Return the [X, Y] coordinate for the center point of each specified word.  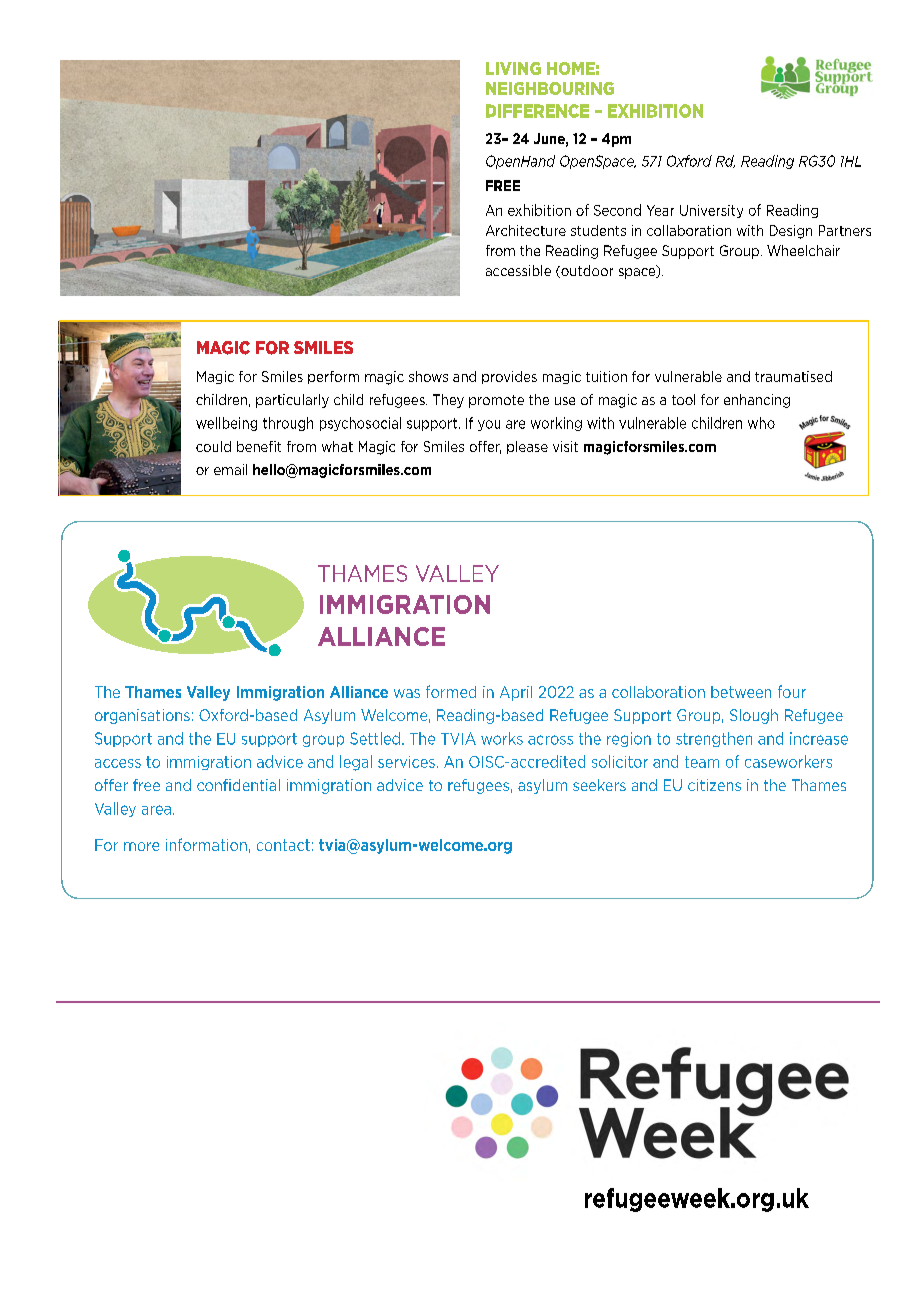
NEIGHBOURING [550, 88]
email [230, 469]
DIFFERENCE [537, 111]
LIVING [513, 68]
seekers [599, 785]
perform [333, 377]
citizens [714, 785]
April [516, 693]
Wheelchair [803, 250]
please [527, 447]
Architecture [526, 230]
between [741, 692]
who [761, 423]
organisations [142, 716]
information [206, 844]
